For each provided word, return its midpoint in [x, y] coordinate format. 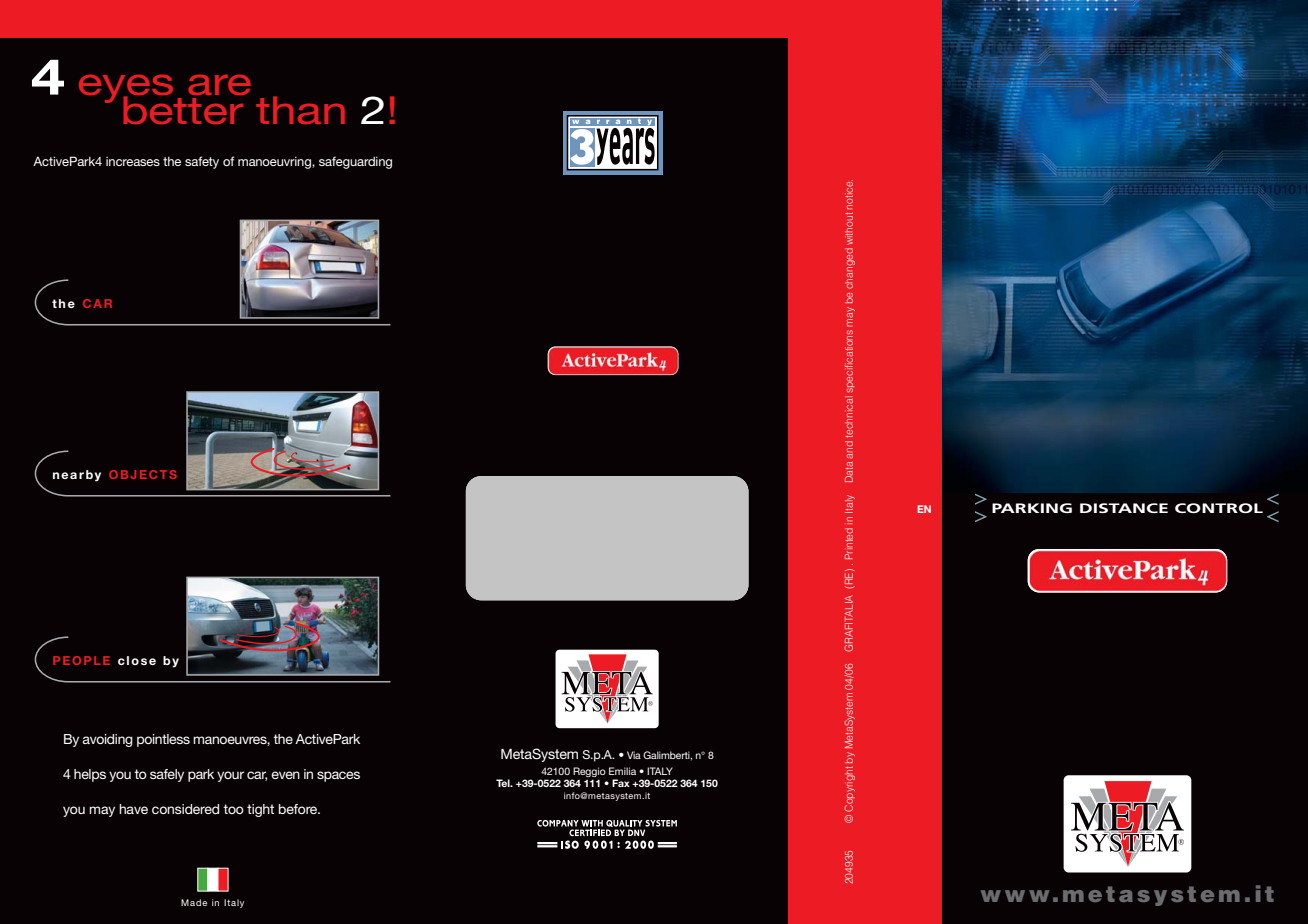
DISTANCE [1124, 508]
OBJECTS [143, 474]
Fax [621, 783]
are [219, 85]
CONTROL [1219, 508]
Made [194, 902]
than [300, 110]
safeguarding [355, 162]
